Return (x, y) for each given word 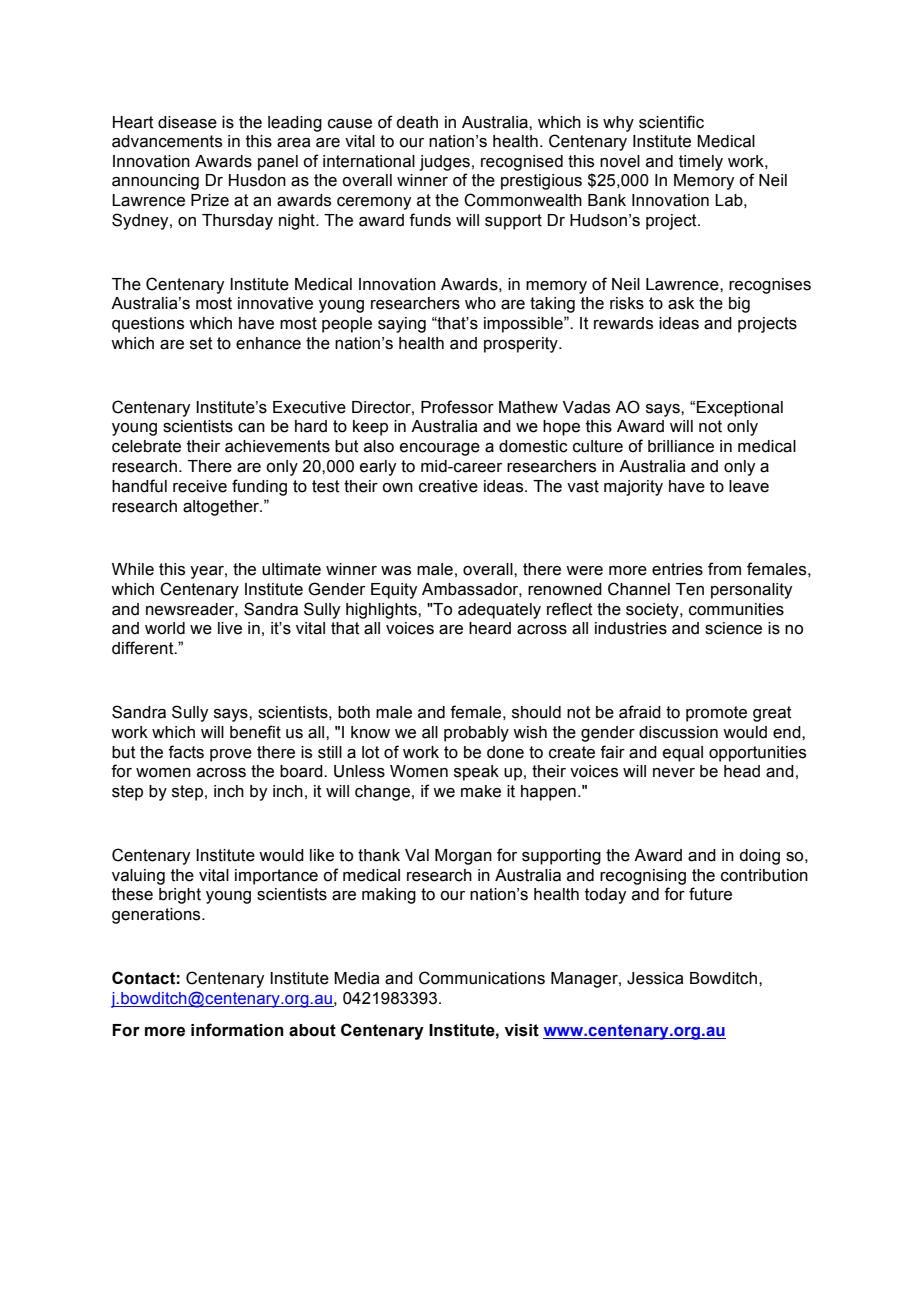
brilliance (681, 446)
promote (716, 714)
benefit (255, 732)
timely (701, 163)
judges (444, 163)
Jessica (655, 978)
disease (187, 122)
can (251, 428)
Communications (482, 978)
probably (476, 734)
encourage (440, 449)
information (237, 1030)
